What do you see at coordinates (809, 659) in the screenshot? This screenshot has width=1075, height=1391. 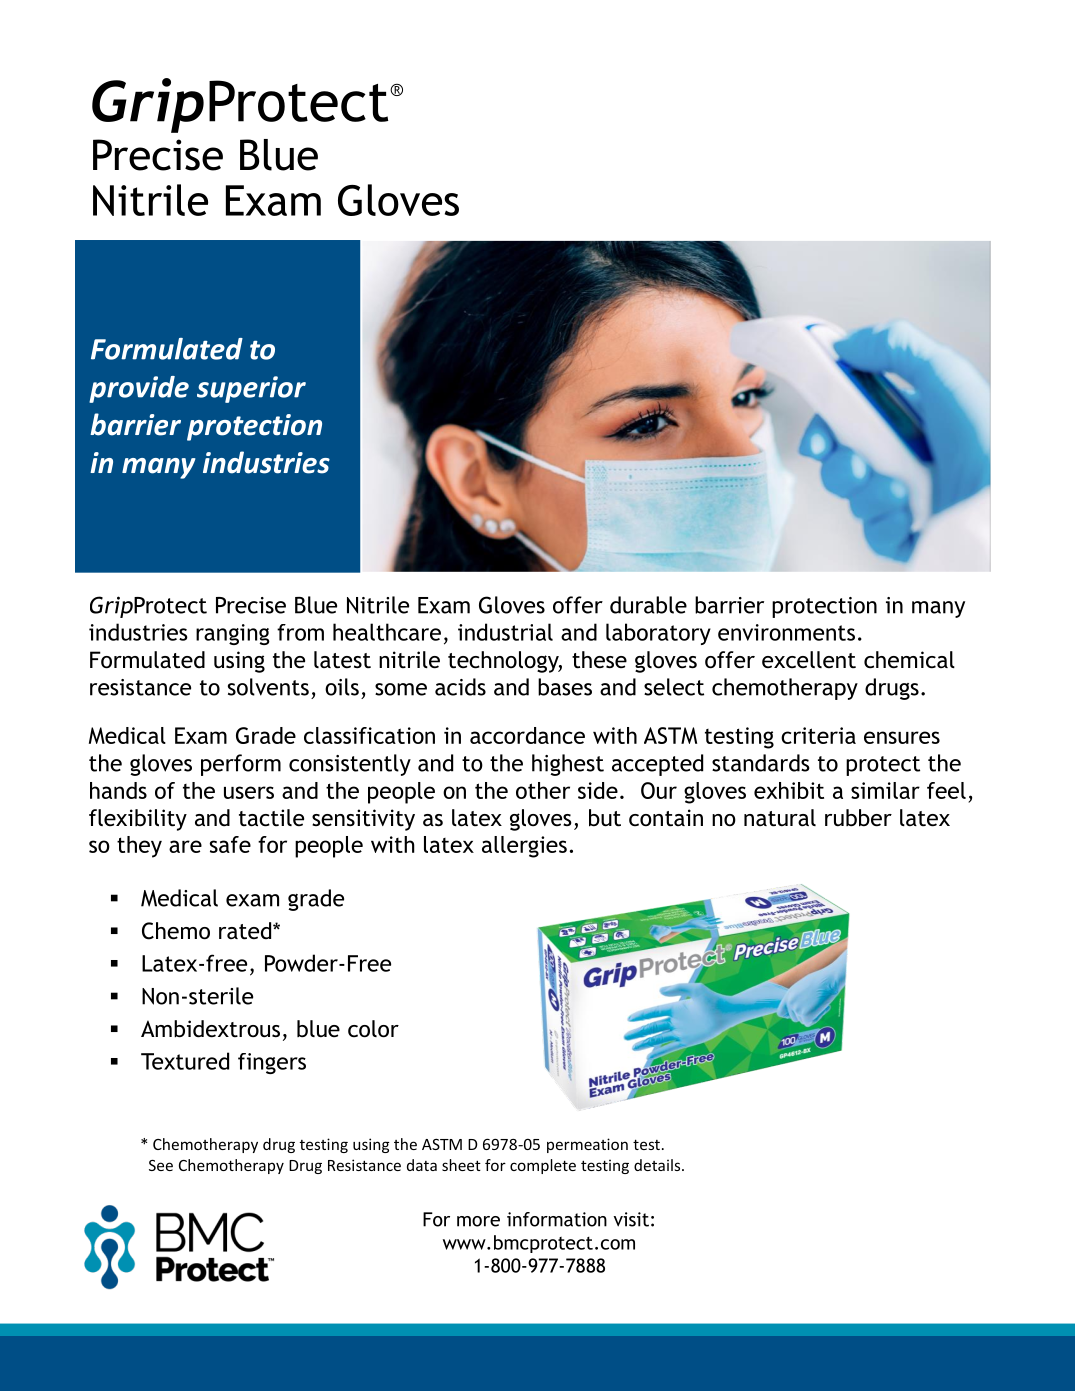 I see `excellent` at bounding box center [809, 659].
